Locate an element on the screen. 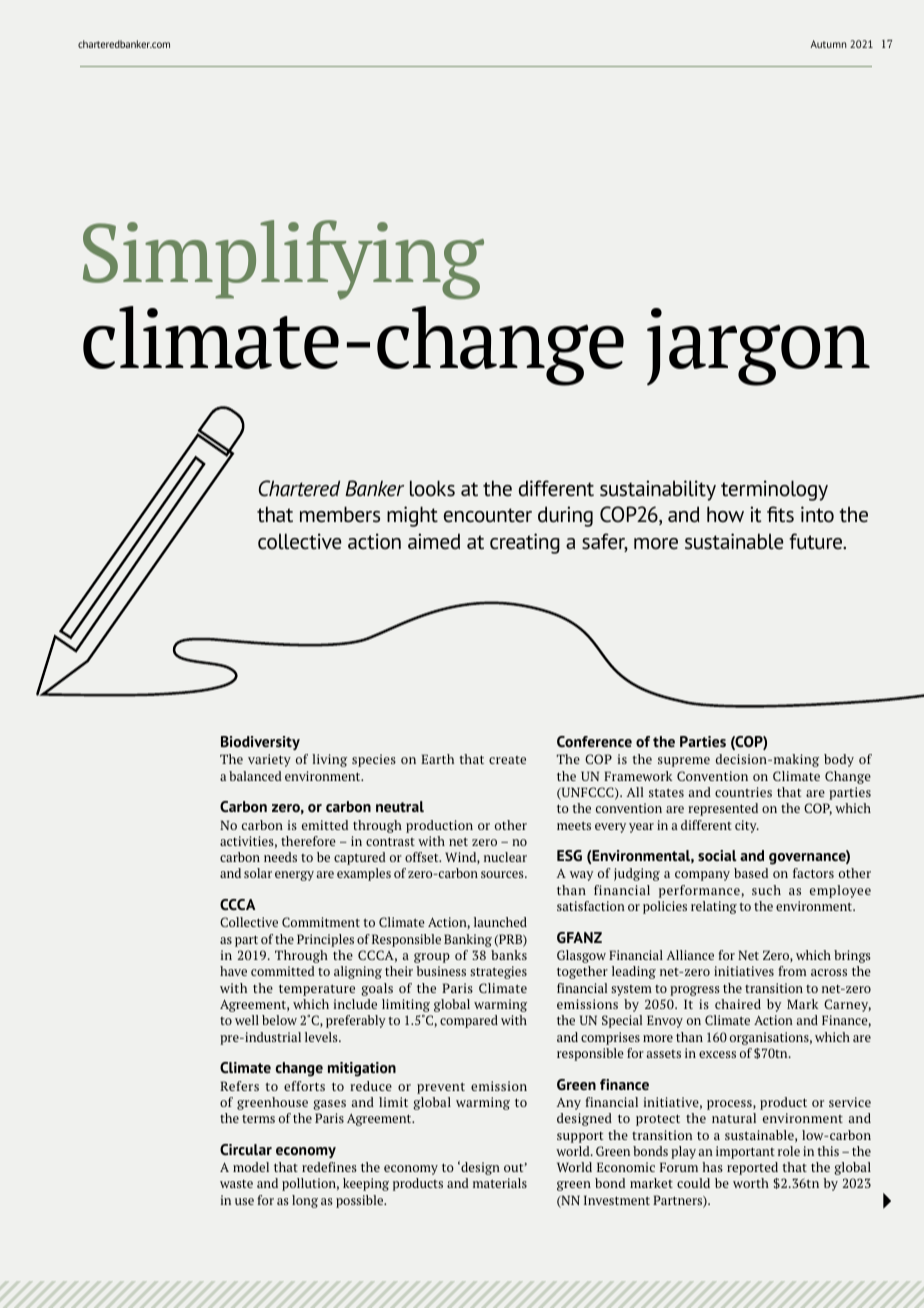 This screenshot has width=924, height=1308. materials is located at coordinates (500, 1183).
